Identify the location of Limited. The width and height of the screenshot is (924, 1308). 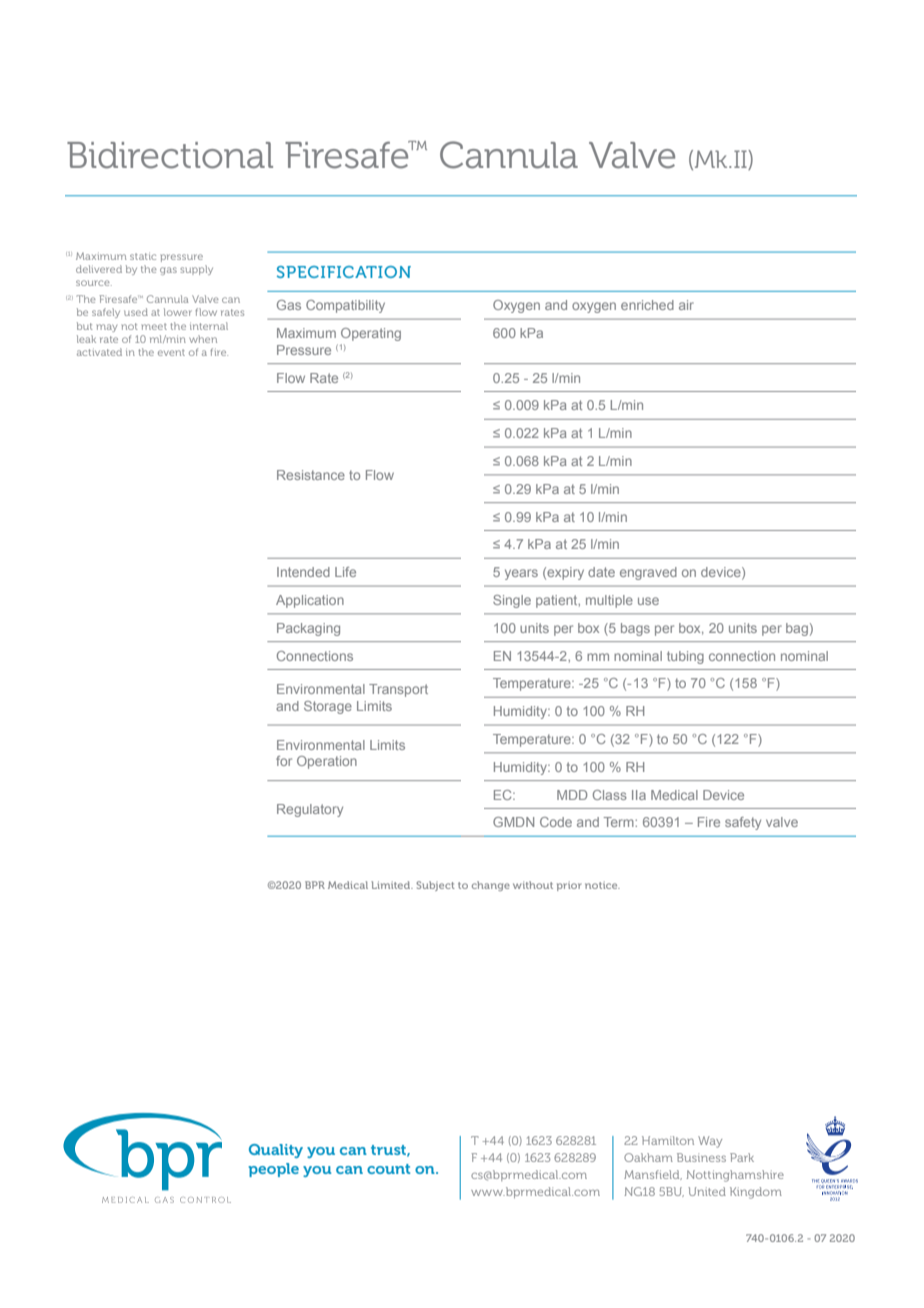
(392, 885).
